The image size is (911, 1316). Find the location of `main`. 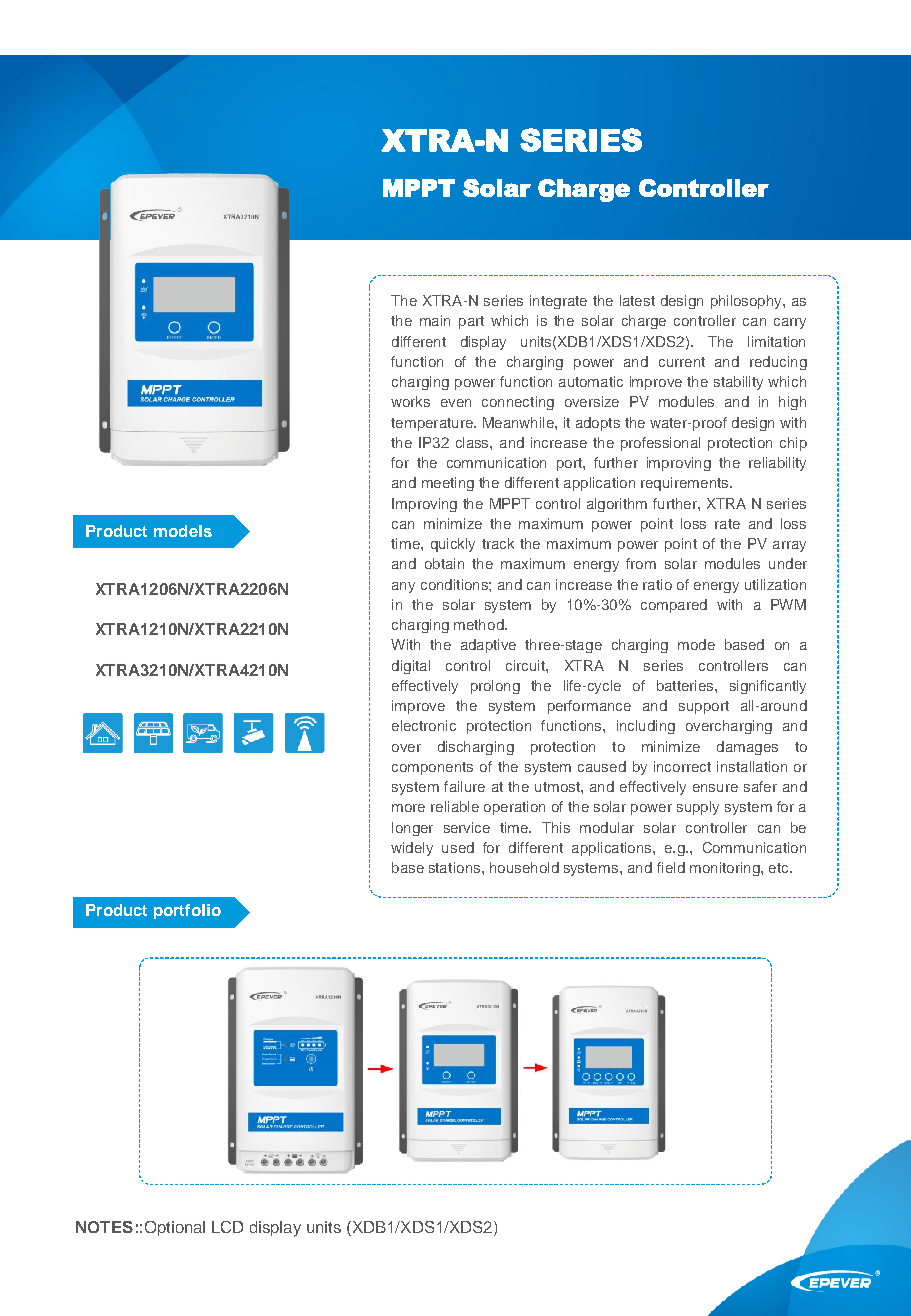

main is located at coordinates (435, 320).
